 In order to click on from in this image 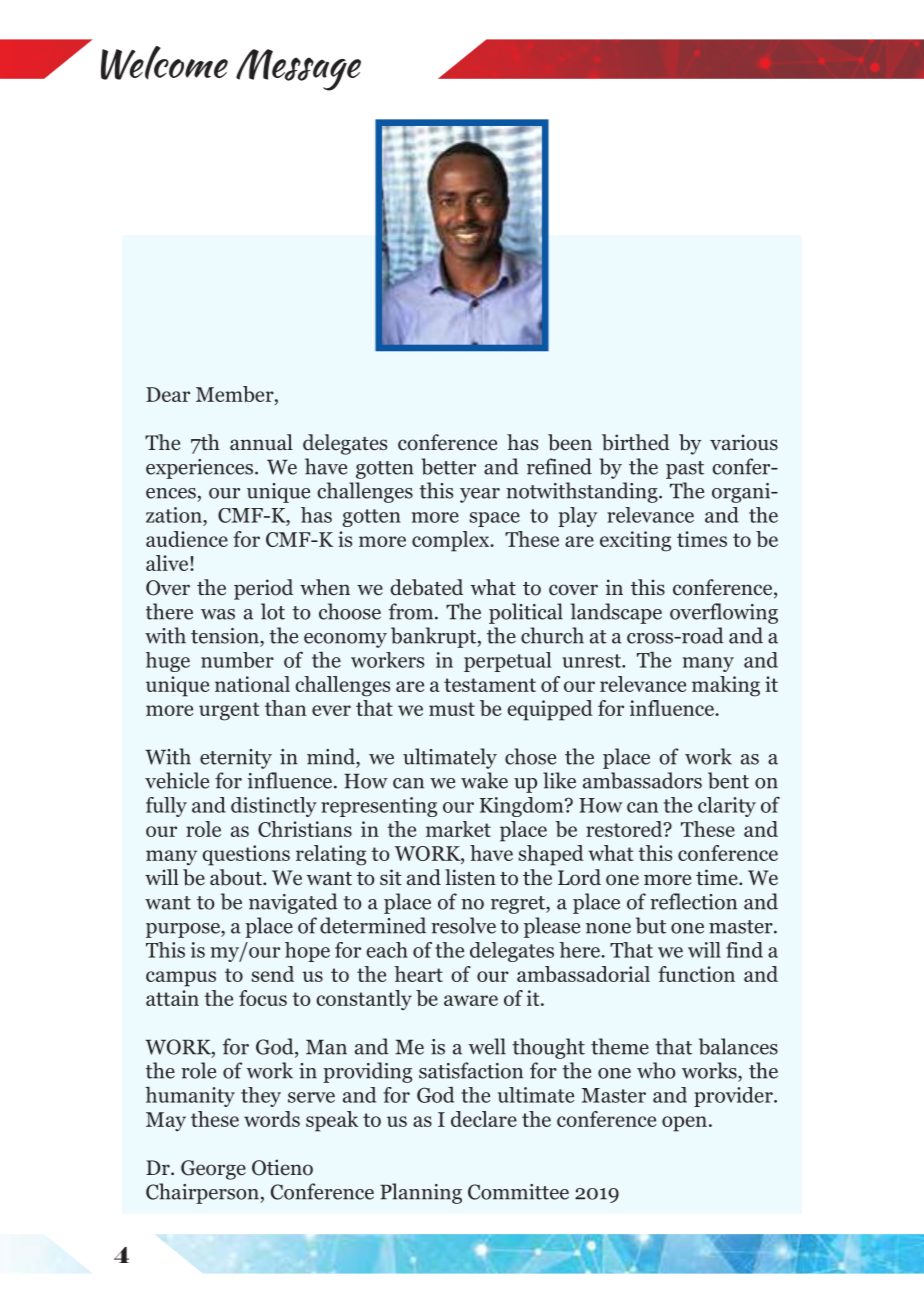, I will do `click(412, 611)`.
